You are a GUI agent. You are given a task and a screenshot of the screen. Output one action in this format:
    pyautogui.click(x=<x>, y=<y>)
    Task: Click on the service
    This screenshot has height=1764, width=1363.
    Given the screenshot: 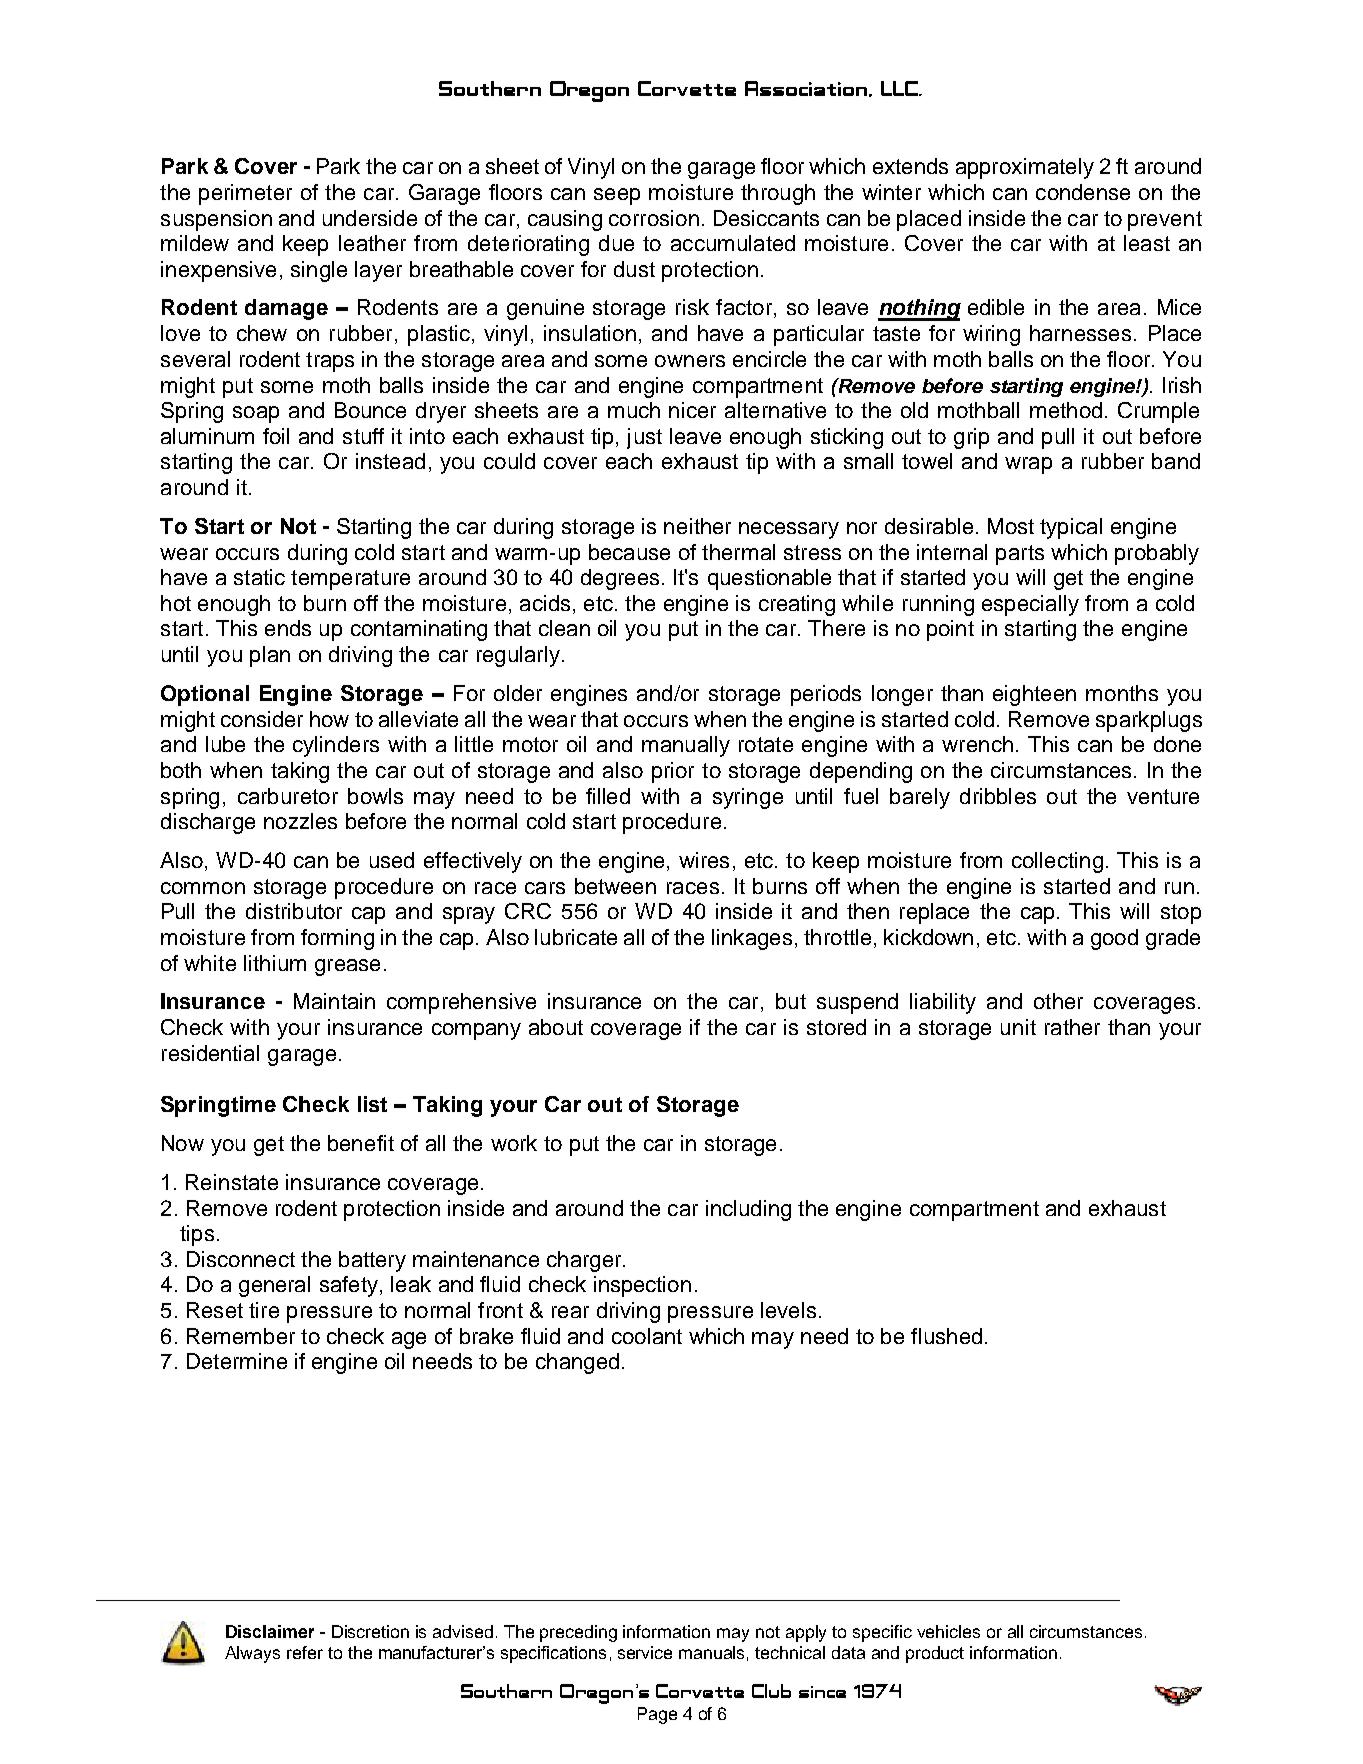 What is the action you would take?
    pyautogui.click(x=645, y=1652)
